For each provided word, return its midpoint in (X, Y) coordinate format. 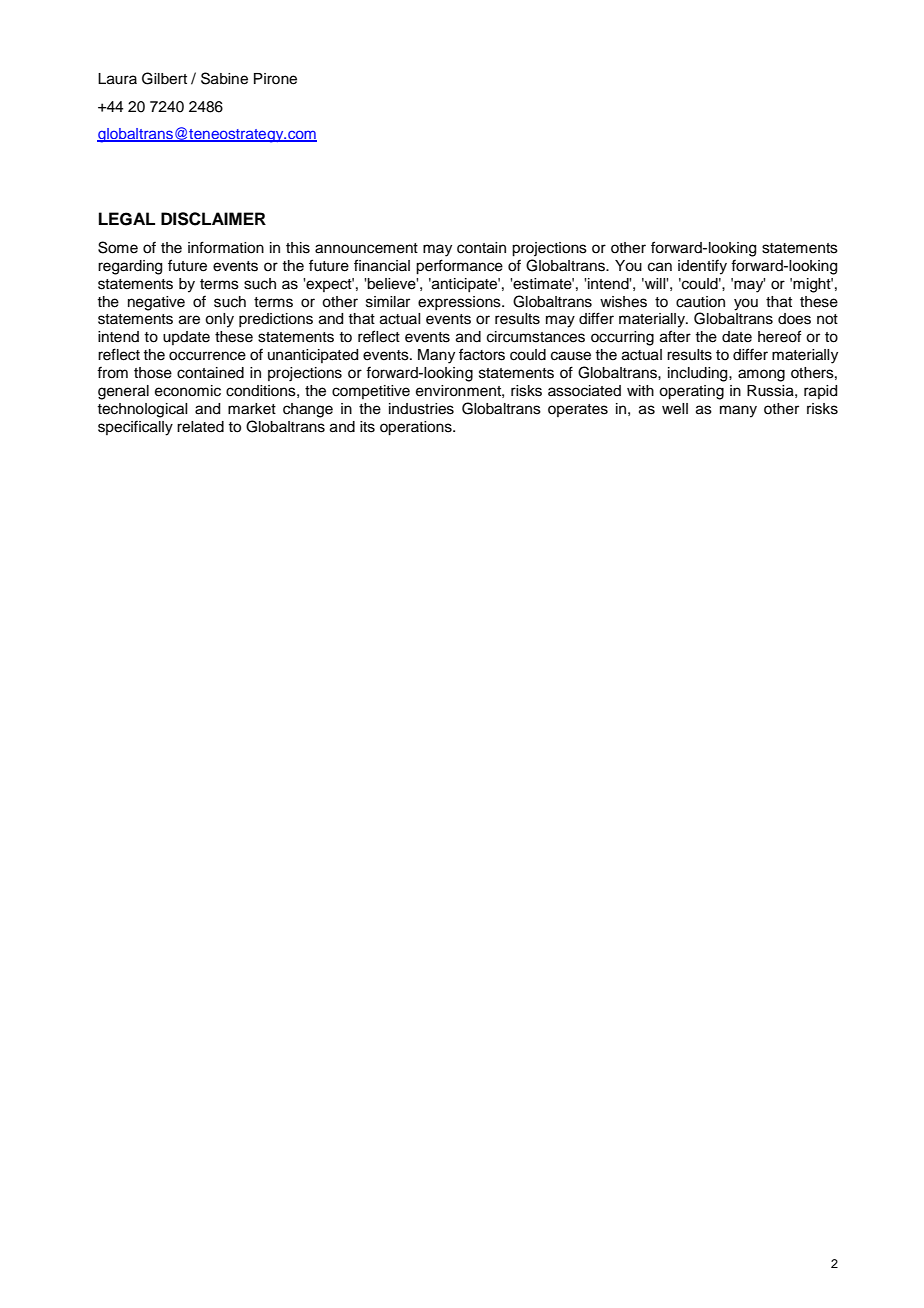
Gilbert (164, 78)
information (226, 247)
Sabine (224, 78)
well (675, 409)
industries (421, 409)
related (200, 427)
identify (702, 267)
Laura (117, 79)
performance (459, 267)
